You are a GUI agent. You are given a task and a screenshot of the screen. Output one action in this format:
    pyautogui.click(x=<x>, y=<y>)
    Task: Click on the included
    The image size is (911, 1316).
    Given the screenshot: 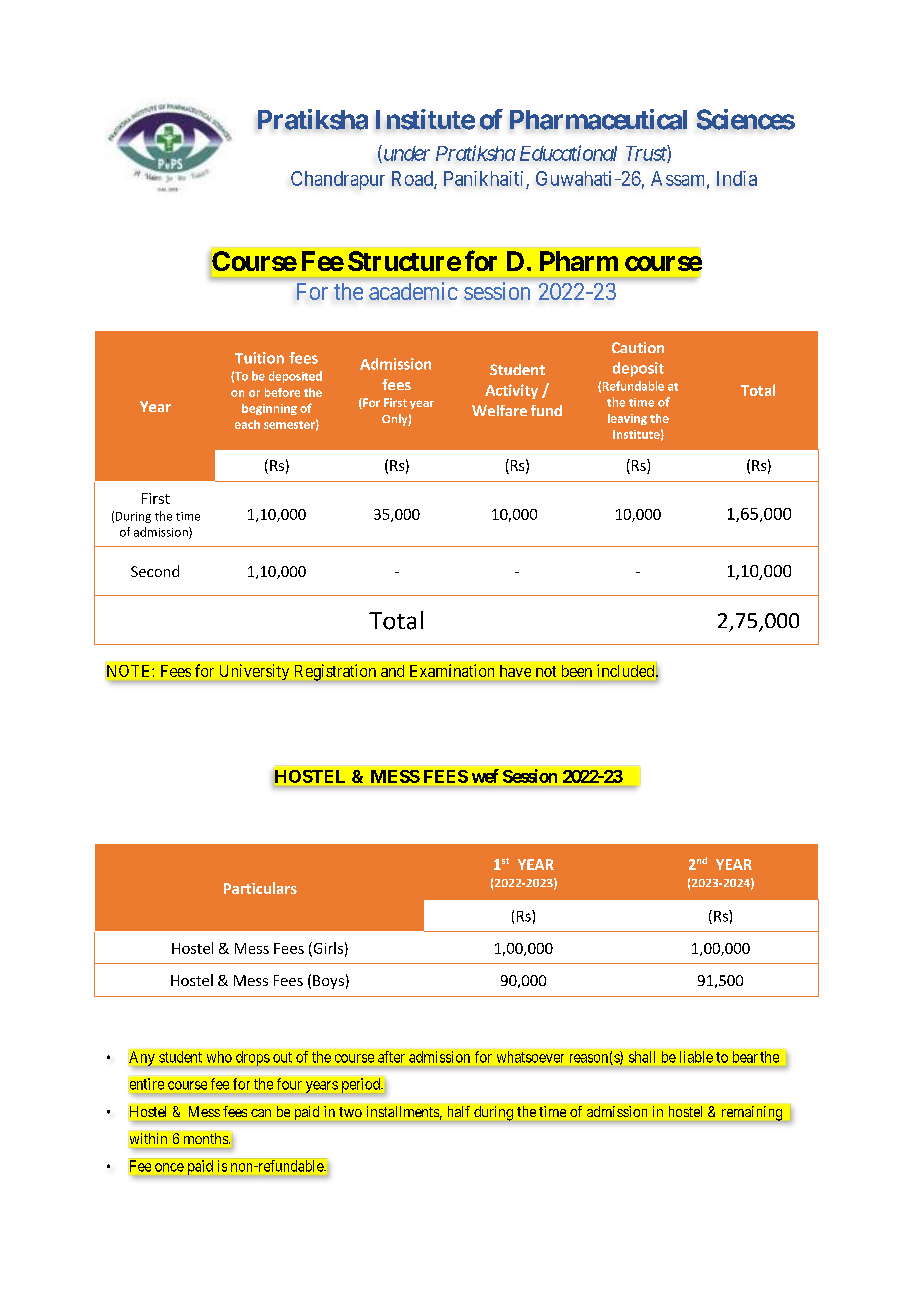 What is the action you would take?
    pyautogui.click(x=627, y=670)
